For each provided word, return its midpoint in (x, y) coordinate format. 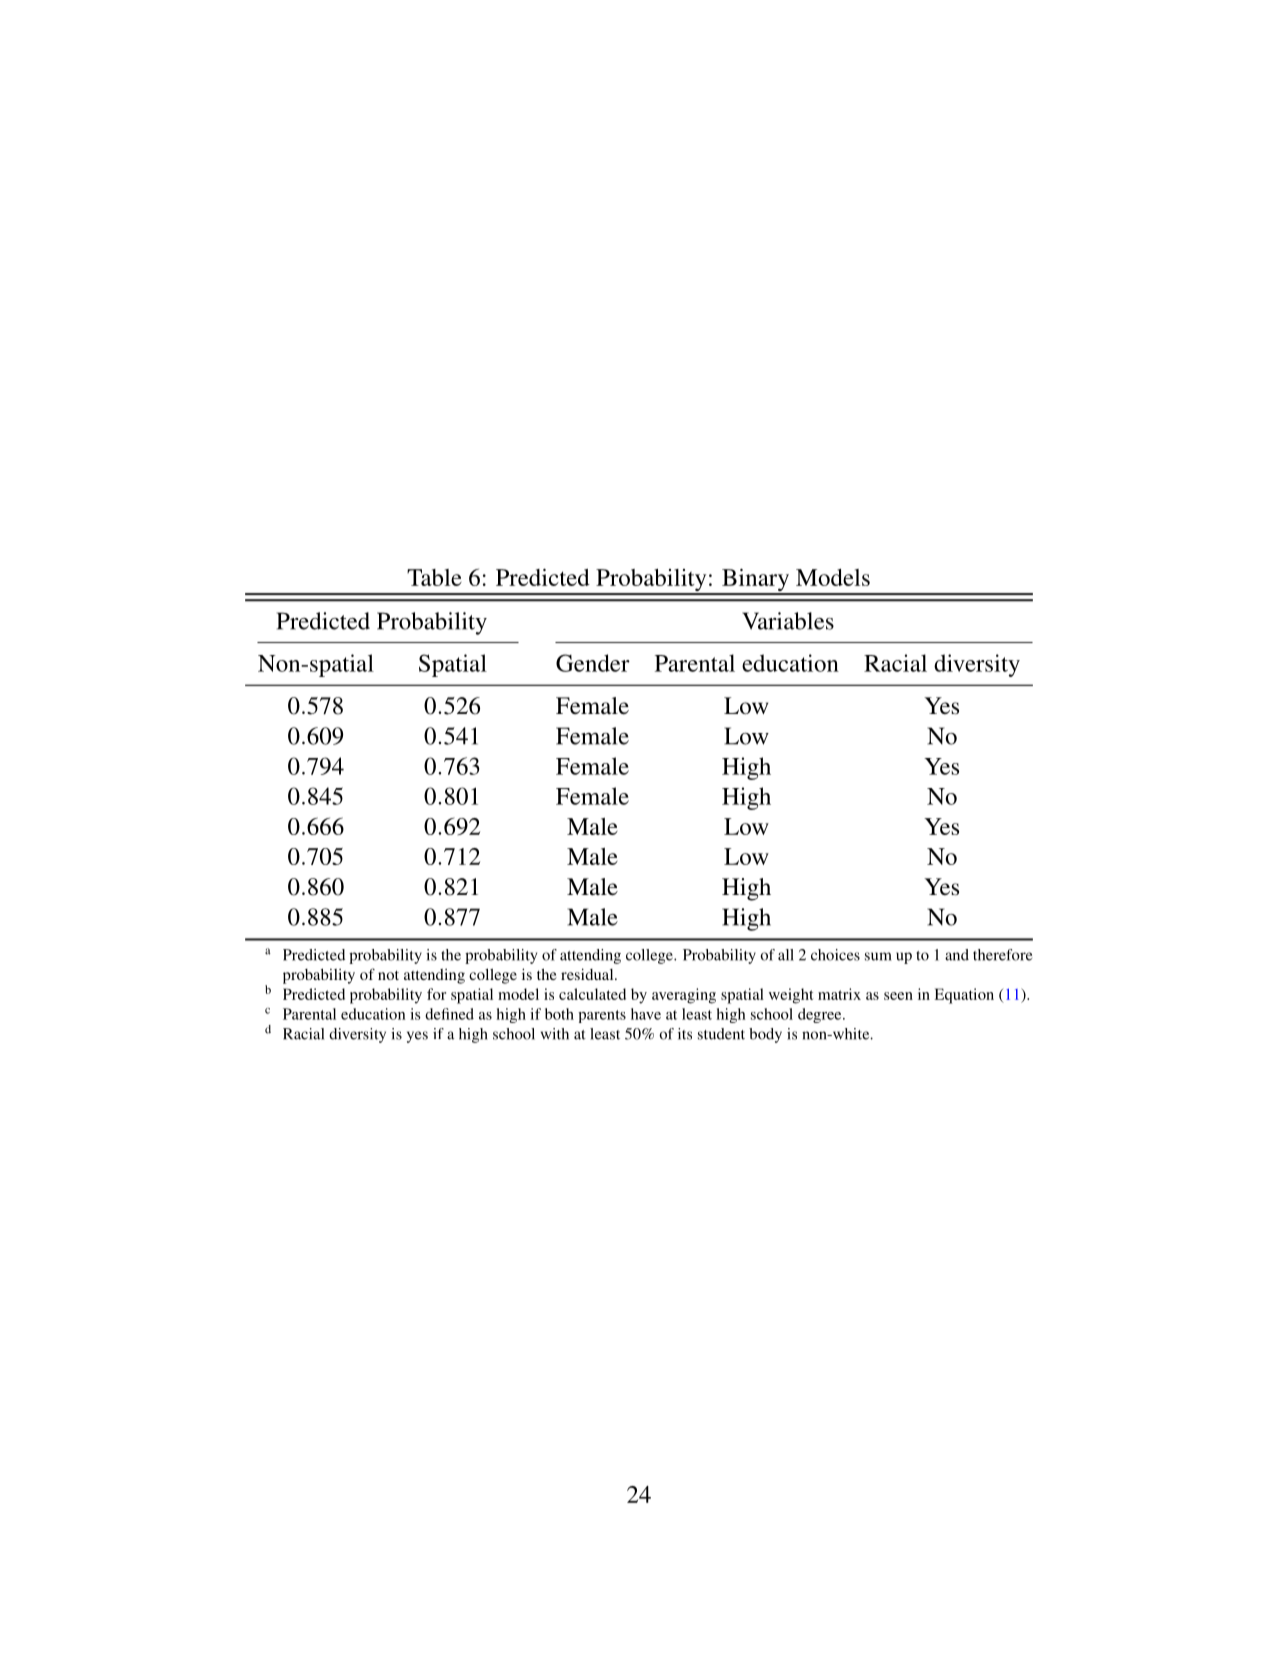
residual (588, 974)
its (685, 1034)
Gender (593, 663)
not (388, 975)
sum (878, 956)
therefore (1002, 955)
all (786, 955)
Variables (788, 621)
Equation (964, 996)
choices (835, 955)
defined (449, 1014)
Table (434, 577)
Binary (755, 581)
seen (898, 996)
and (957, 955)
